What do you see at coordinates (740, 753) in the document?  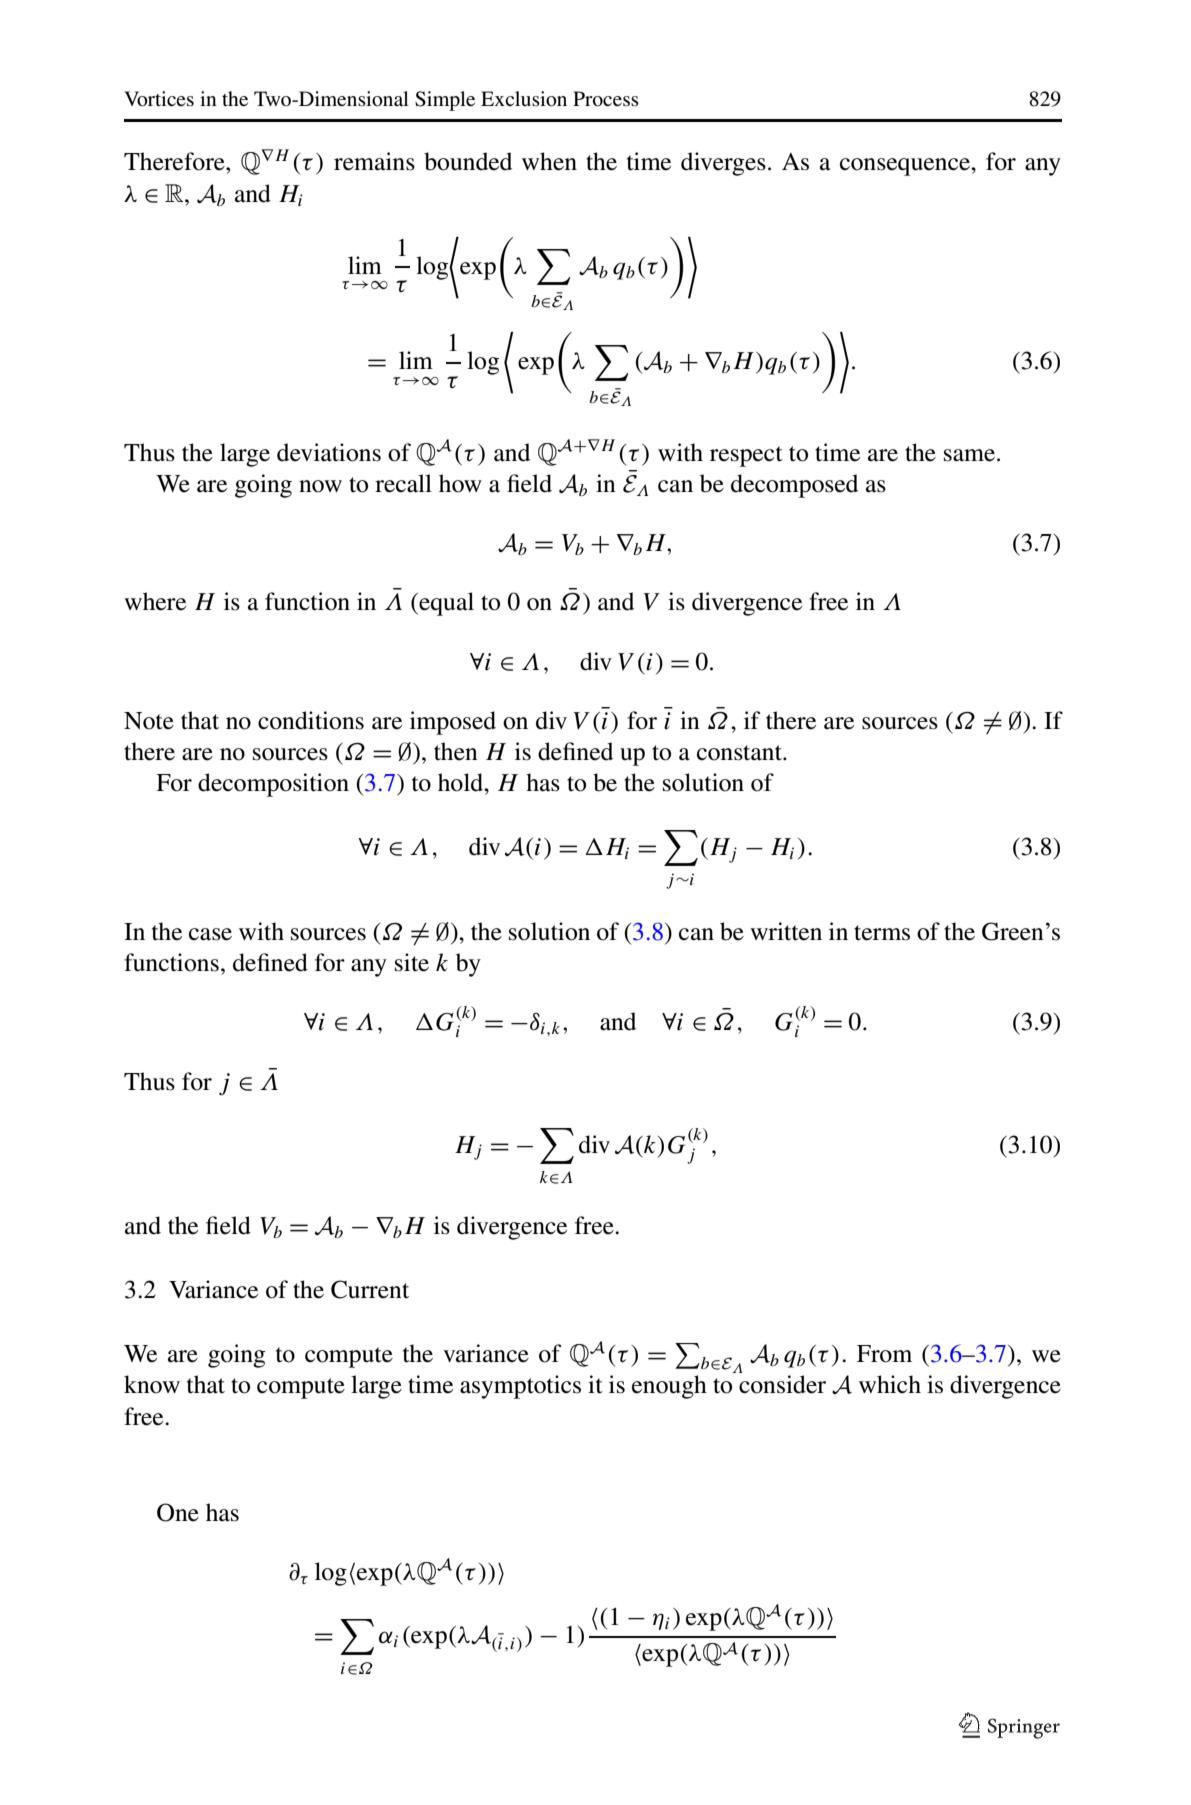 I see `constant` at bounding box center [740, 753].
